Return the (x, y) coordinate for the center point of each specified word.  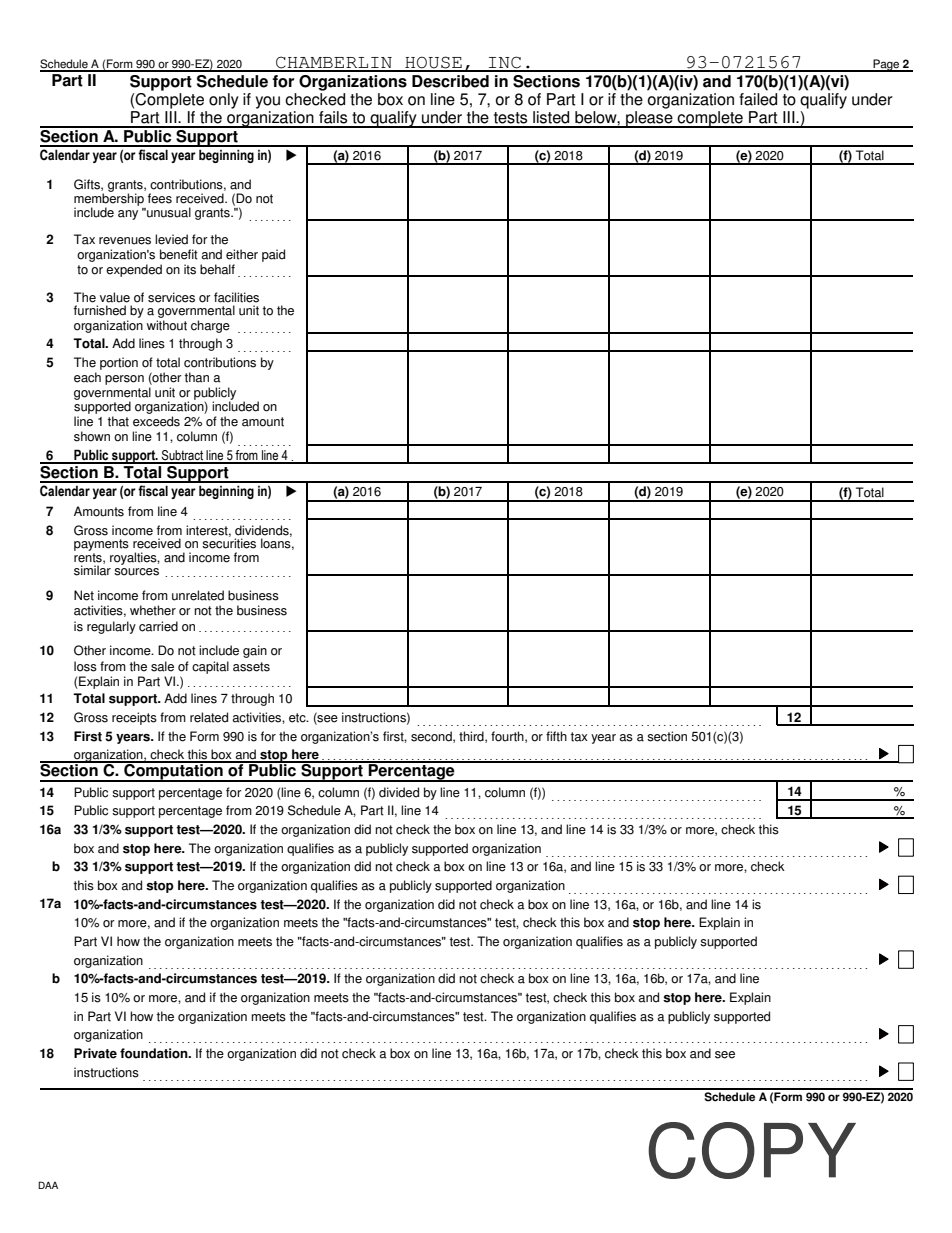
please (649, 118)
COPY (752, 1150)
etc (298, 718)
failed (758, 99)
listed (551, 117)
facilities (236, 297)
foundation (155, 1053)
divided (399, 792)
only (224, 101)
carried (158, 626)
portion (119, 363)
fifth (556, 736)
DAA (48, 1185)
